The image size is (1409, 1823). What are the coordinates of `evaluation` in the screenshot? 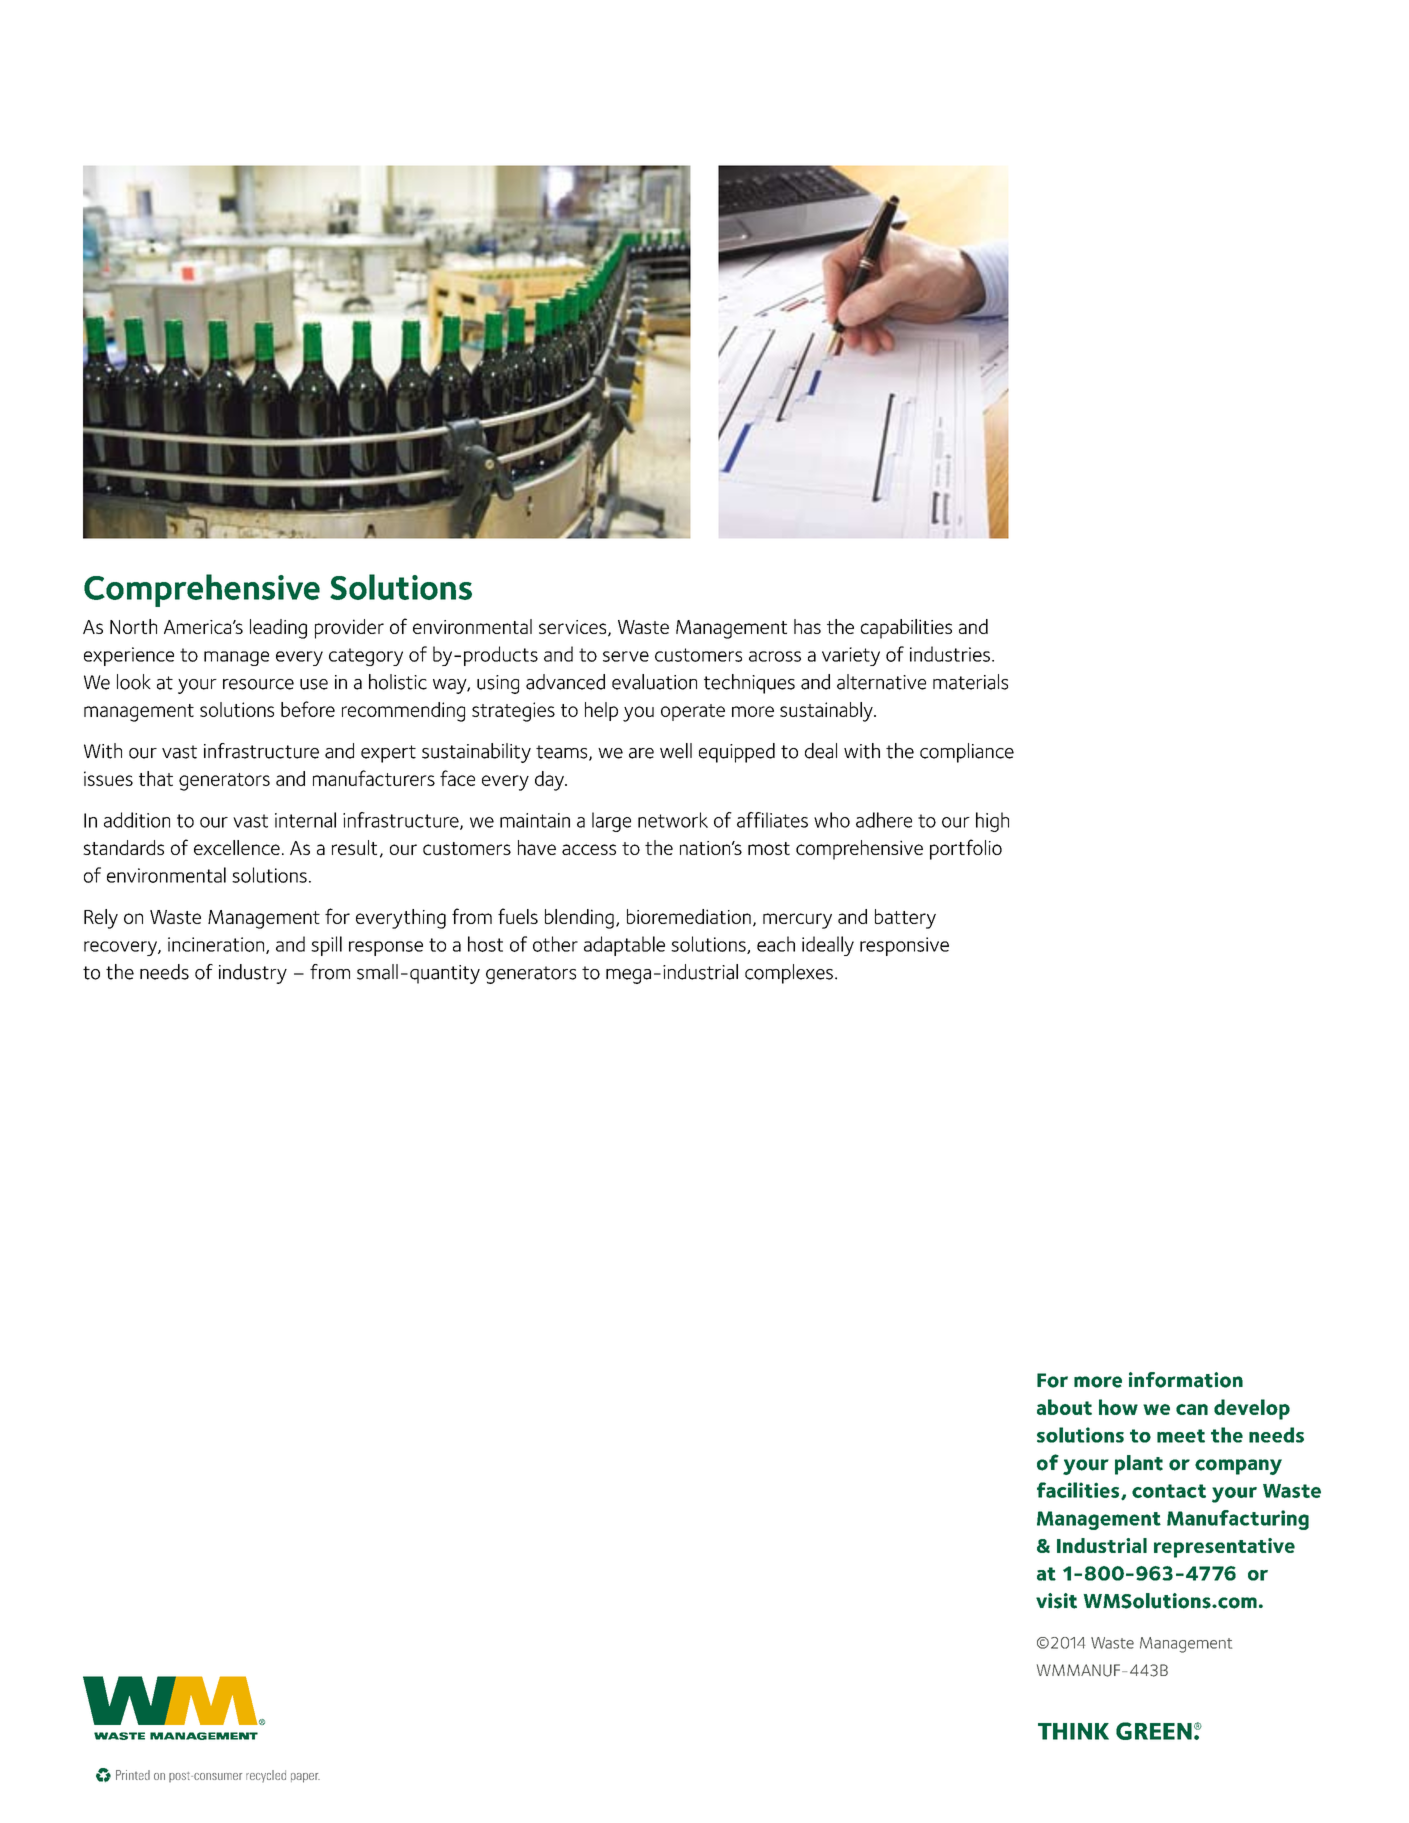 It's located at (654, 682).
